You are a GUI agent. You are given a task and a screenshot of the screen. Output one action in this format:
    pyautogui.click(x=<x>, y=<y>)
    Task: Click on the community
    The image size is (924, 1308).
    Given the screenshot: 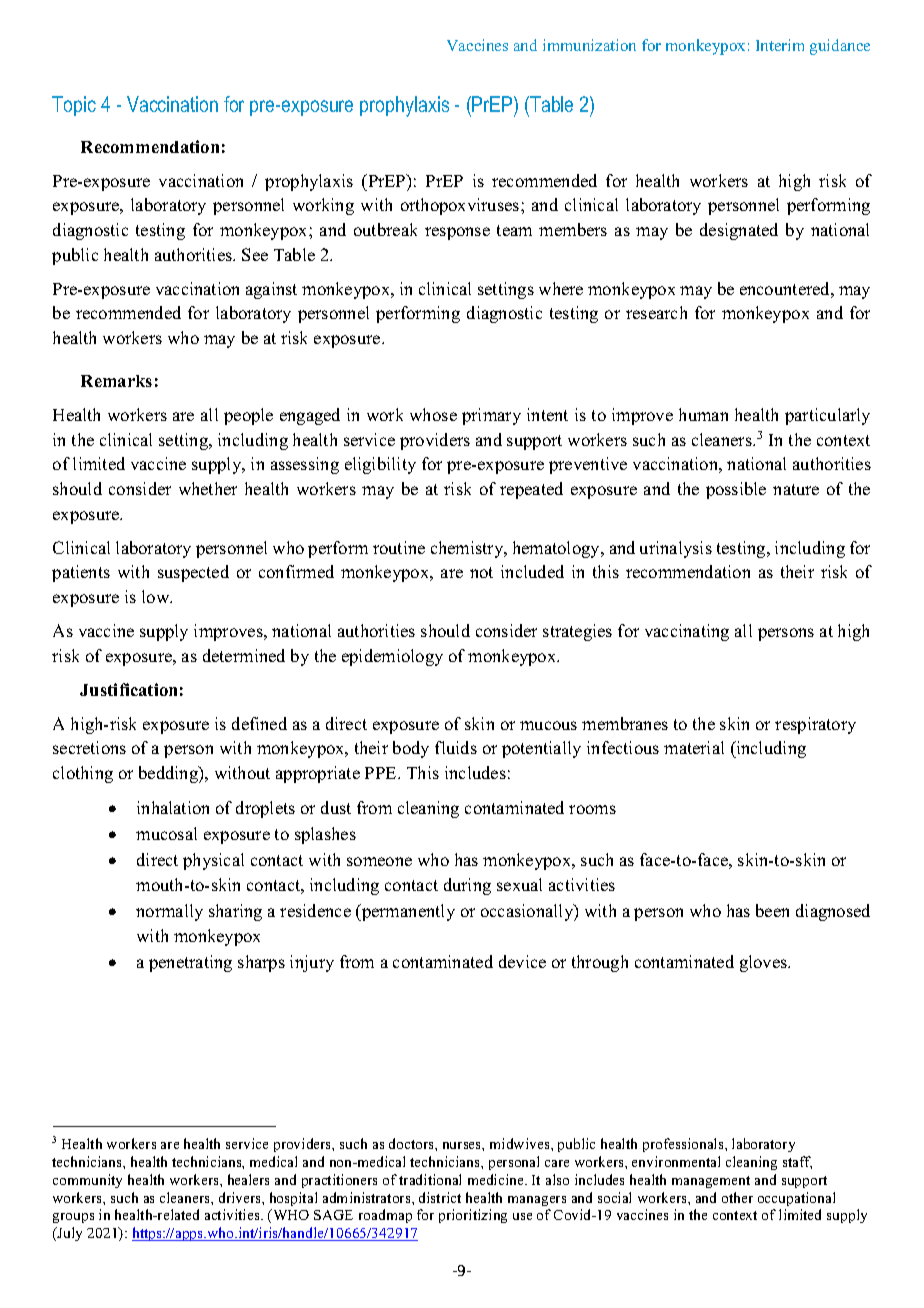 What is the action you would take?
    pyautogui.click(x=87, y=1181)
